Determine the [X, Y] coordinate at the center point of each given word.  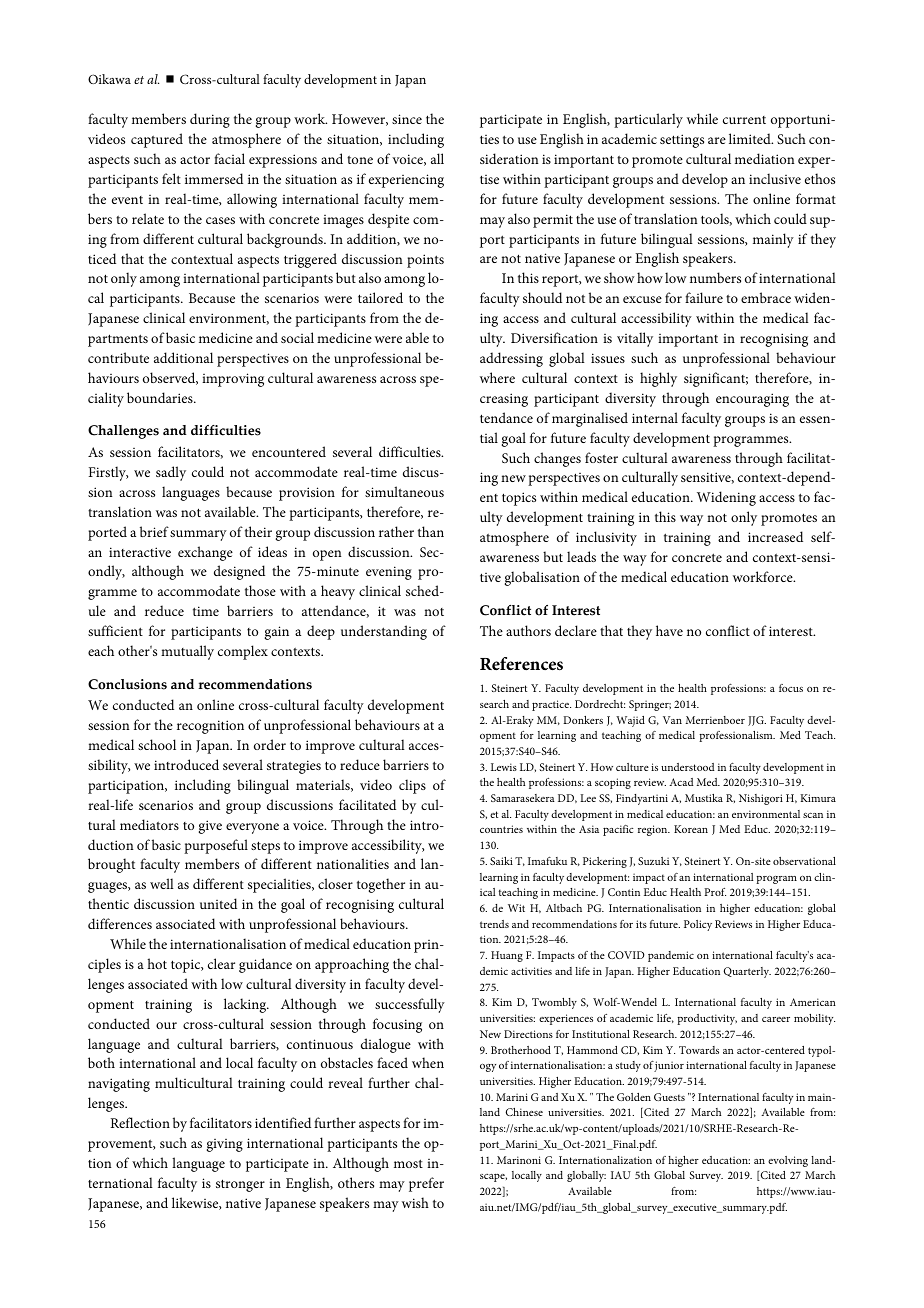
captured [157, 140]
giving [225, 1145]
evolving [788, 1161]
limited [751, 138]
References [521, 664]
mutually [187, 652]
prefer [426, 1184]
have [669, 630]
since [407, 119]
